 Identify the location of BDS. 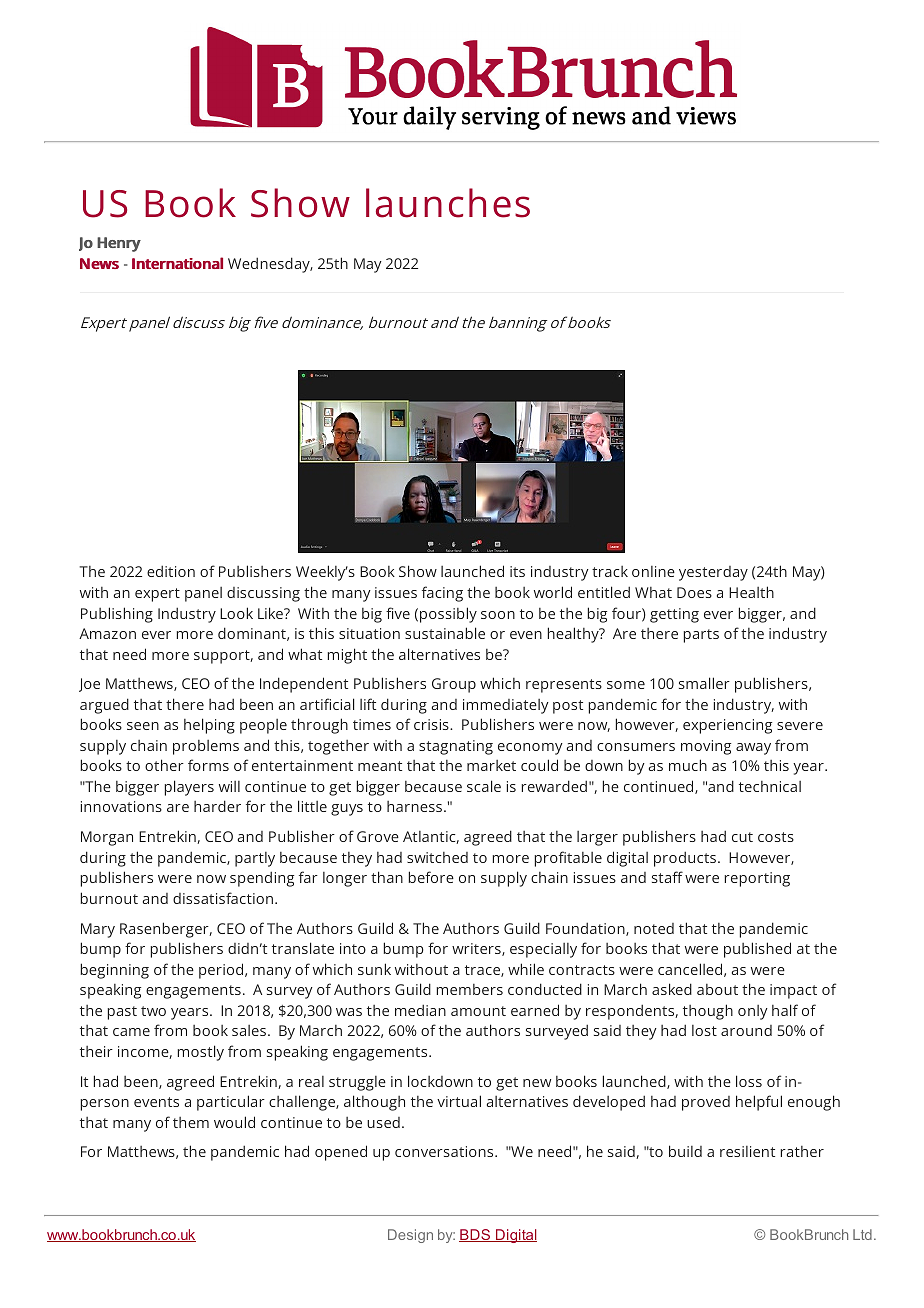
(476, 1235).
